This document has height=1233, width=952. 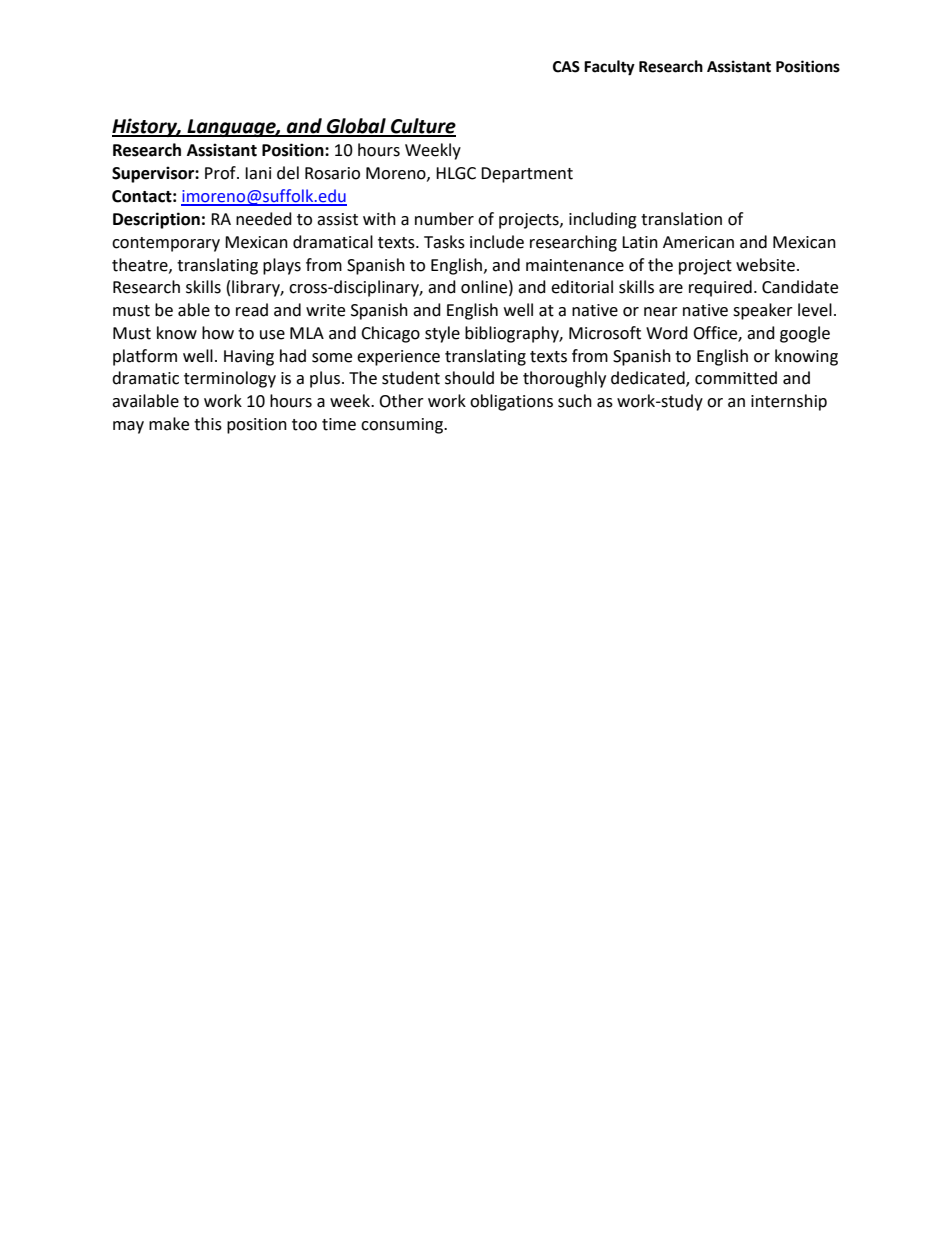 I want to click on Global, so click(x=356, y=127).
